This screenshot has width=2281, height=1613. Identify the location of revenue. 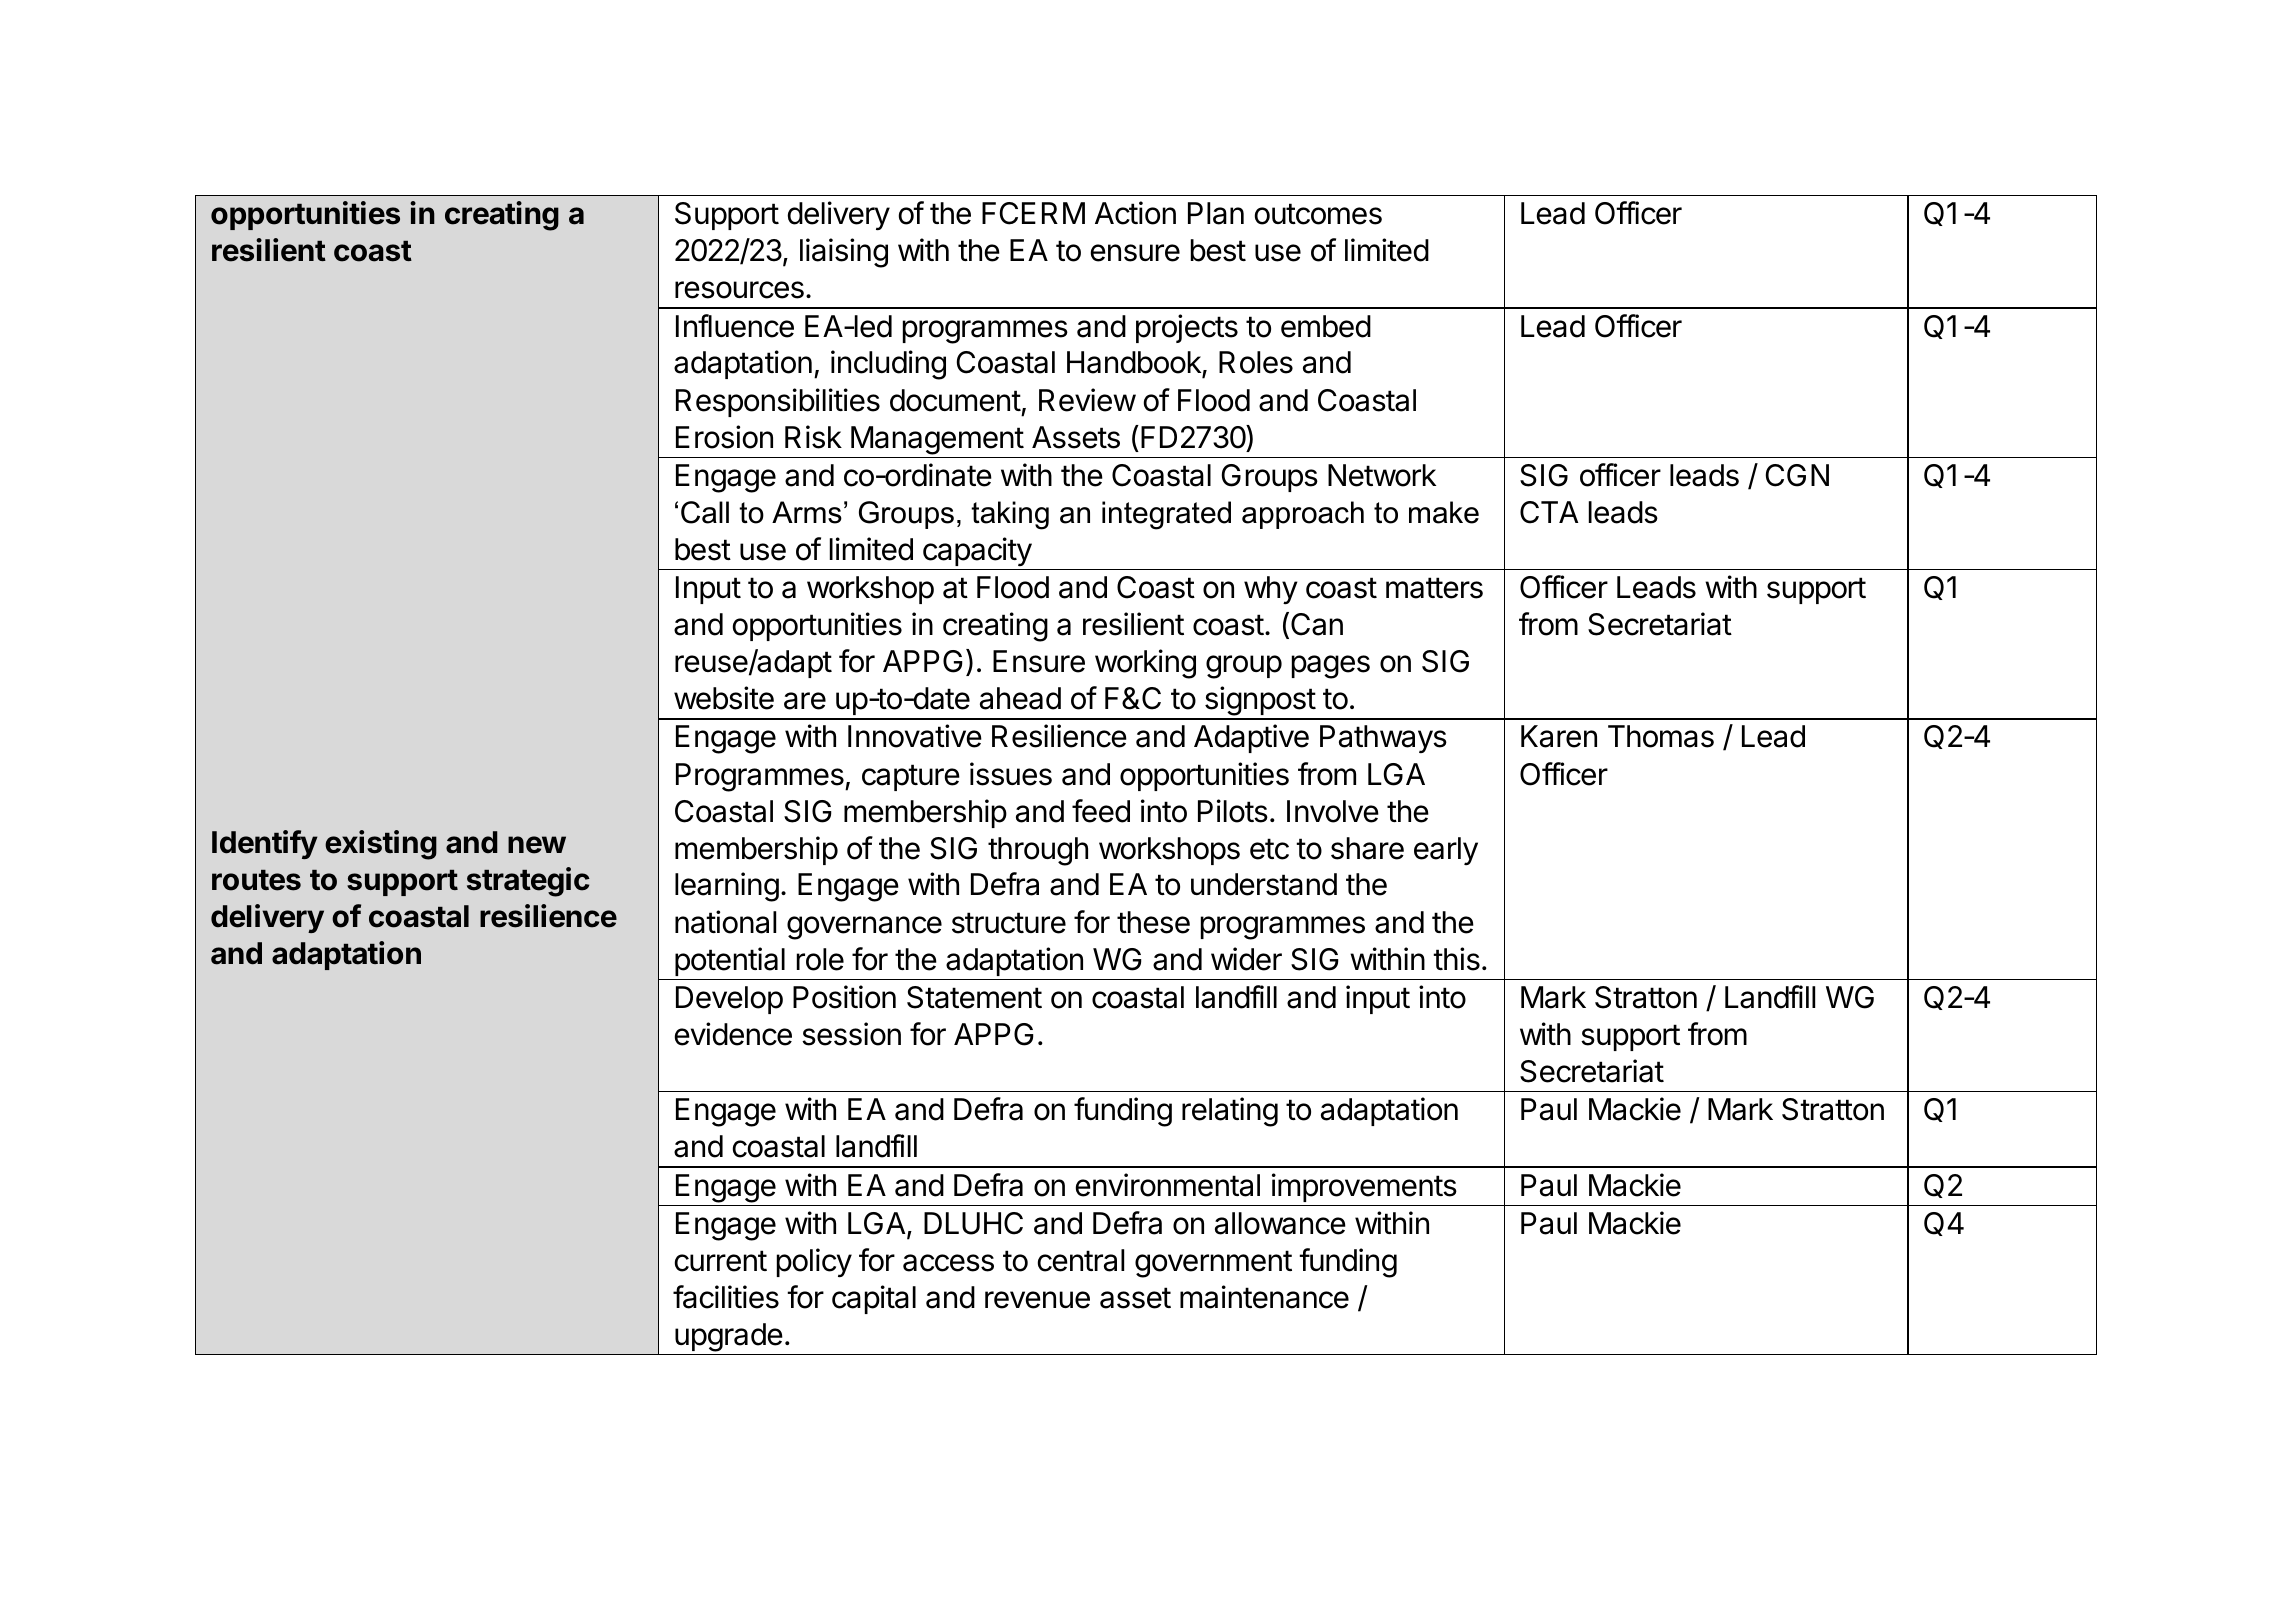
(1037, 1300).
